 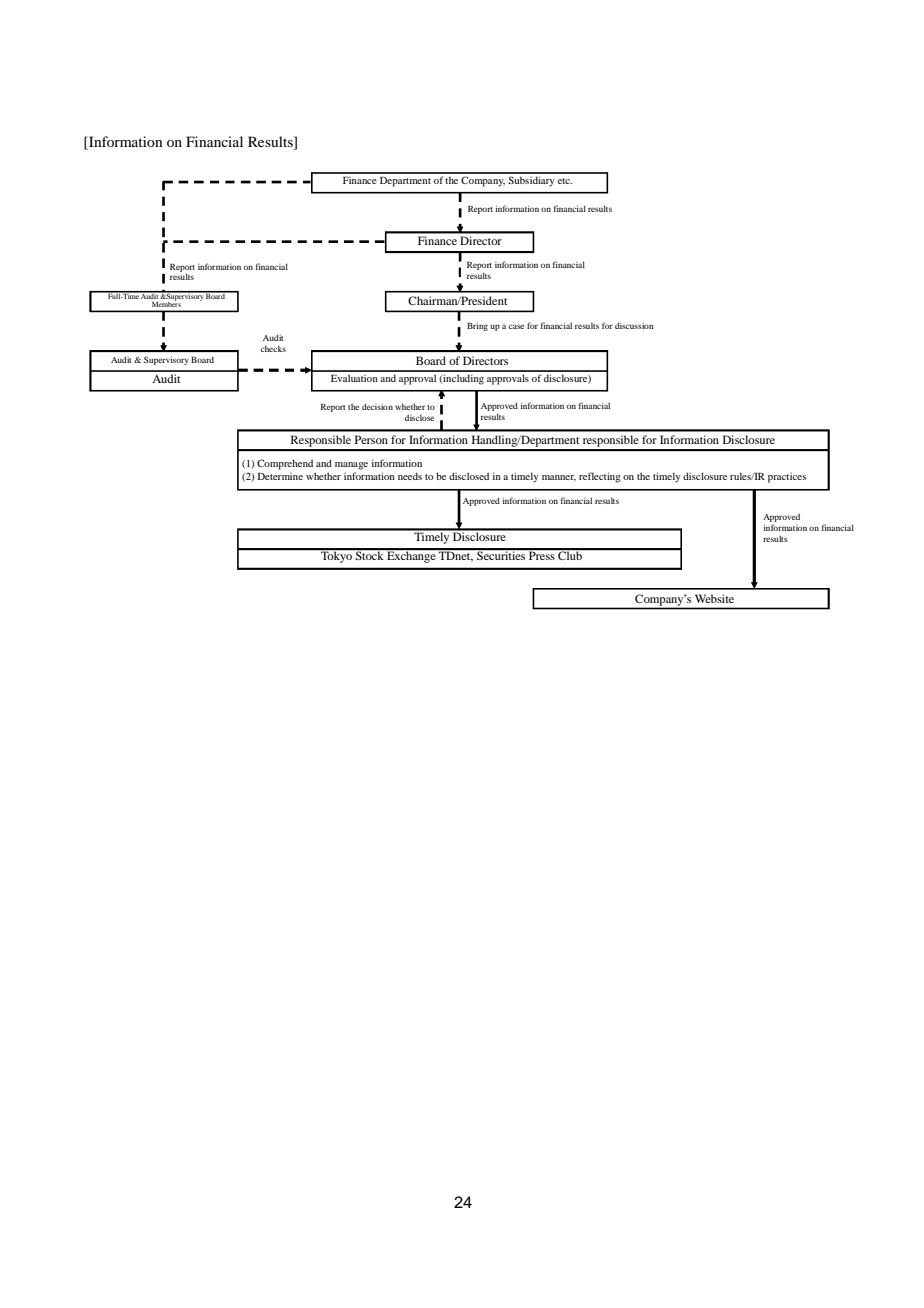 What do you see at coordinates (351, 466) in the image?
I see `manage` at bounding box center [351, 466].
